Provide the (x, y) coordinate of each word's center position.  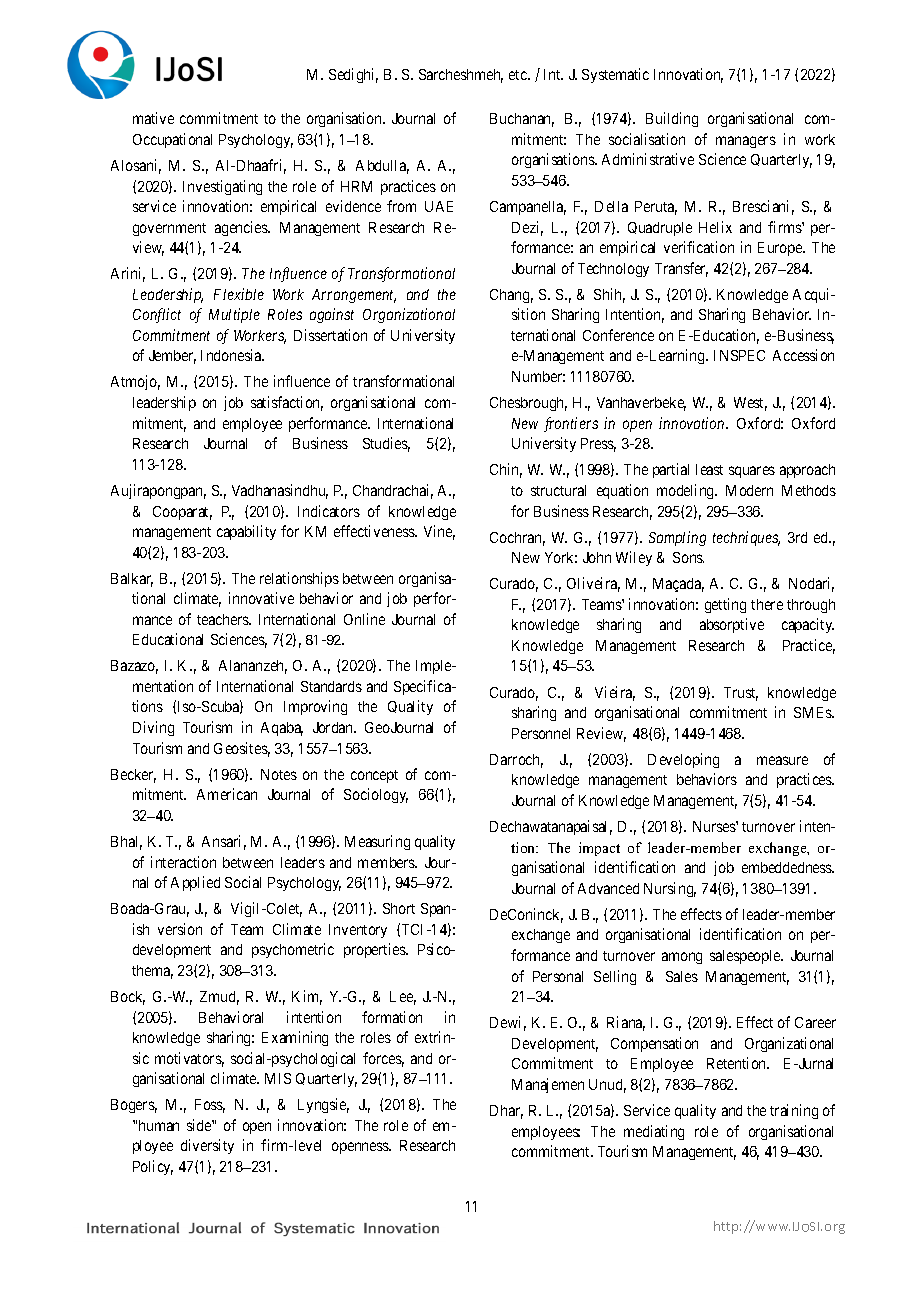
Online (364, 619)
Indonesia (232, 355)
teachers (223, 619)
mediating (654, 1132)
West (750, 404)
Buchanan (522, 120)
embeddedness (788, 867)
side (200, 1125)
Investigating (222, 187)
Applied (195, 883)
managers (746, 142)
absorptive (732, 625)
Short (399, 908)
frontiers (571, 424)
